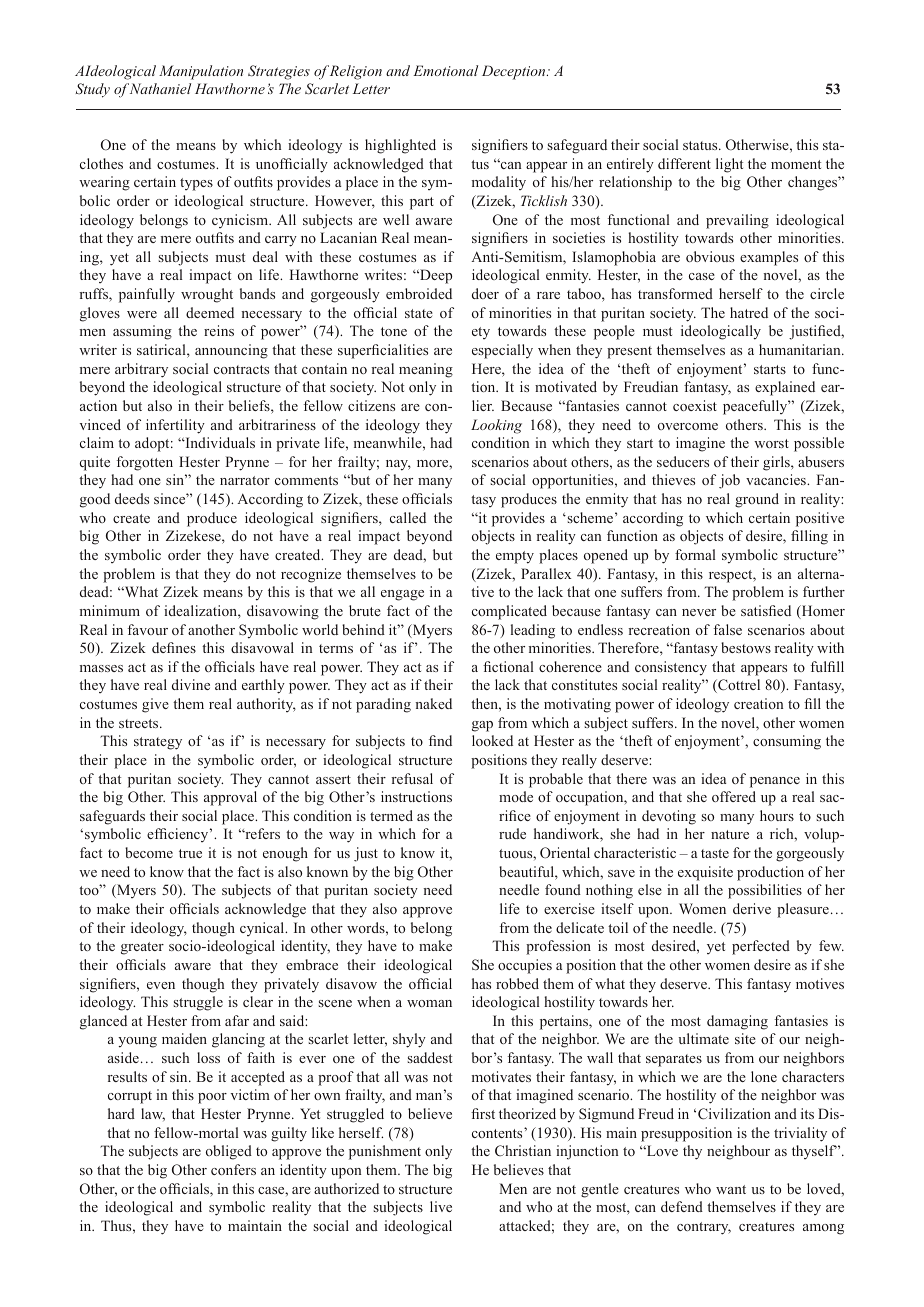  Describe the element at coordinates (729, 481) in the screenshot. I see `job` at that location.
